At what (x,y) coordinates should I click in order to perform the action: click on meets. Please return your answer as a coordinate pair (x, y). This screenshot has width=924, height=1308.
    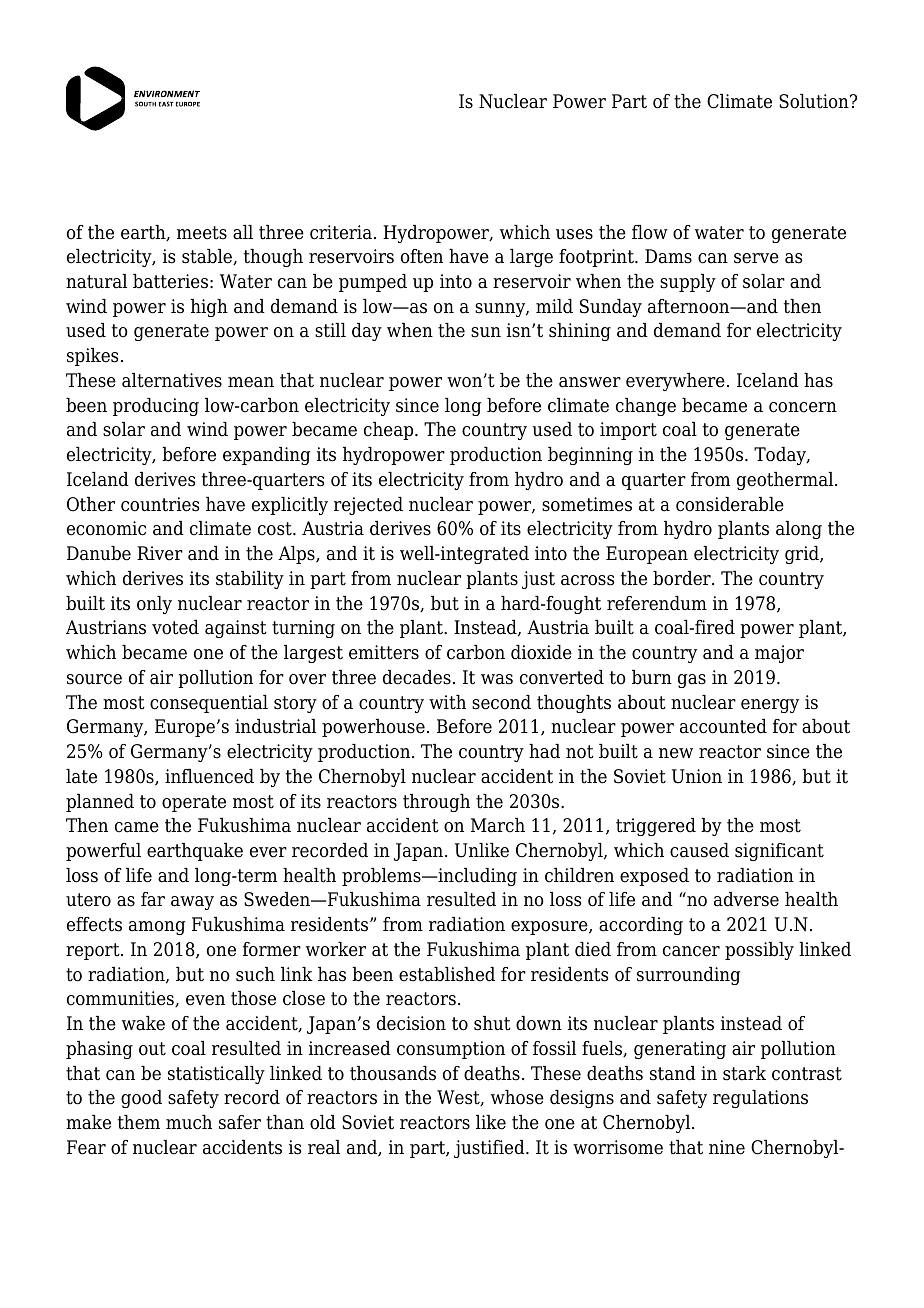
    Looking at the image, I should click on (202, 233).
